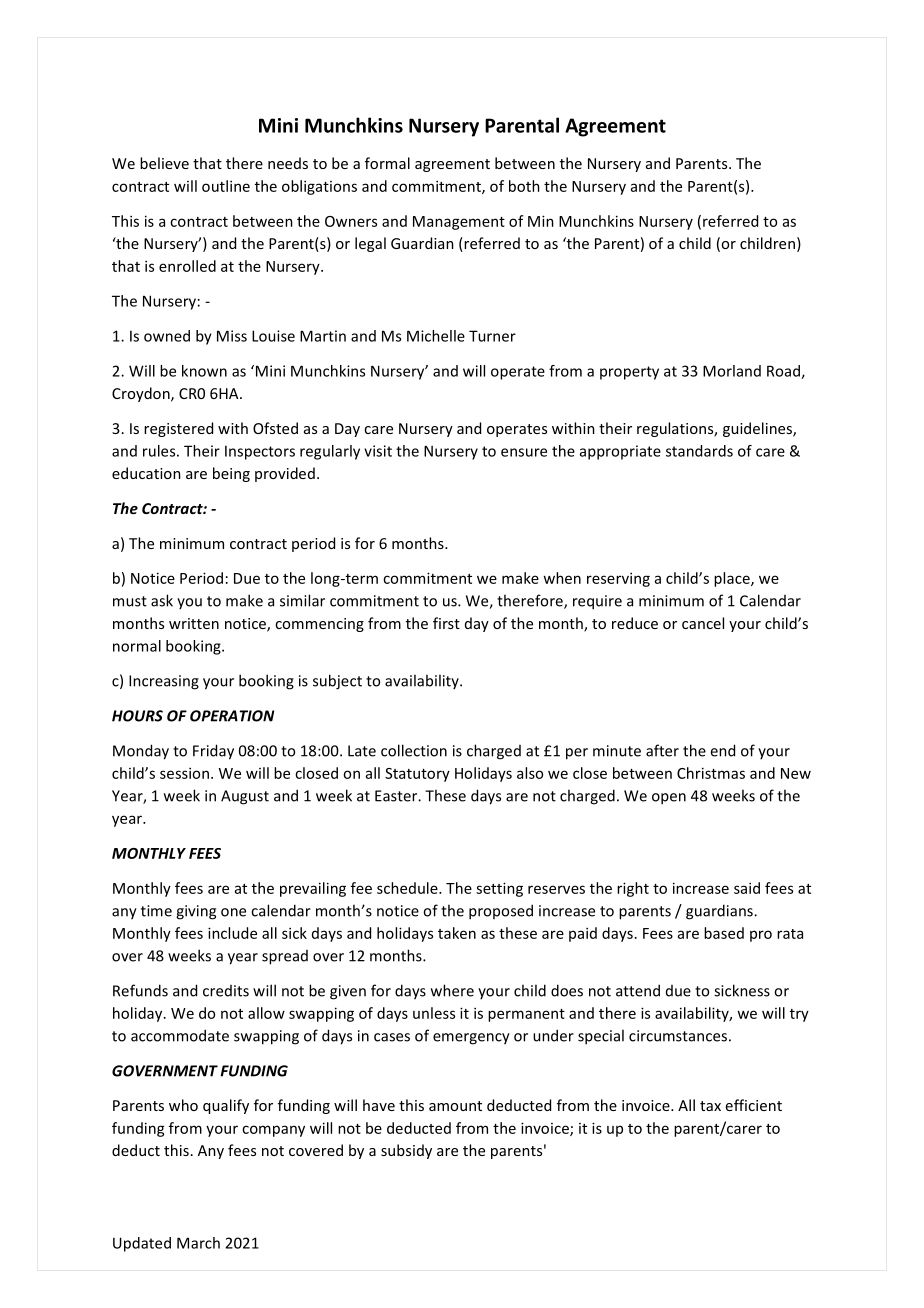 Image resolution: width=924 pixels, height=1308 pixels. I want to click on August, so click(245, 797).
